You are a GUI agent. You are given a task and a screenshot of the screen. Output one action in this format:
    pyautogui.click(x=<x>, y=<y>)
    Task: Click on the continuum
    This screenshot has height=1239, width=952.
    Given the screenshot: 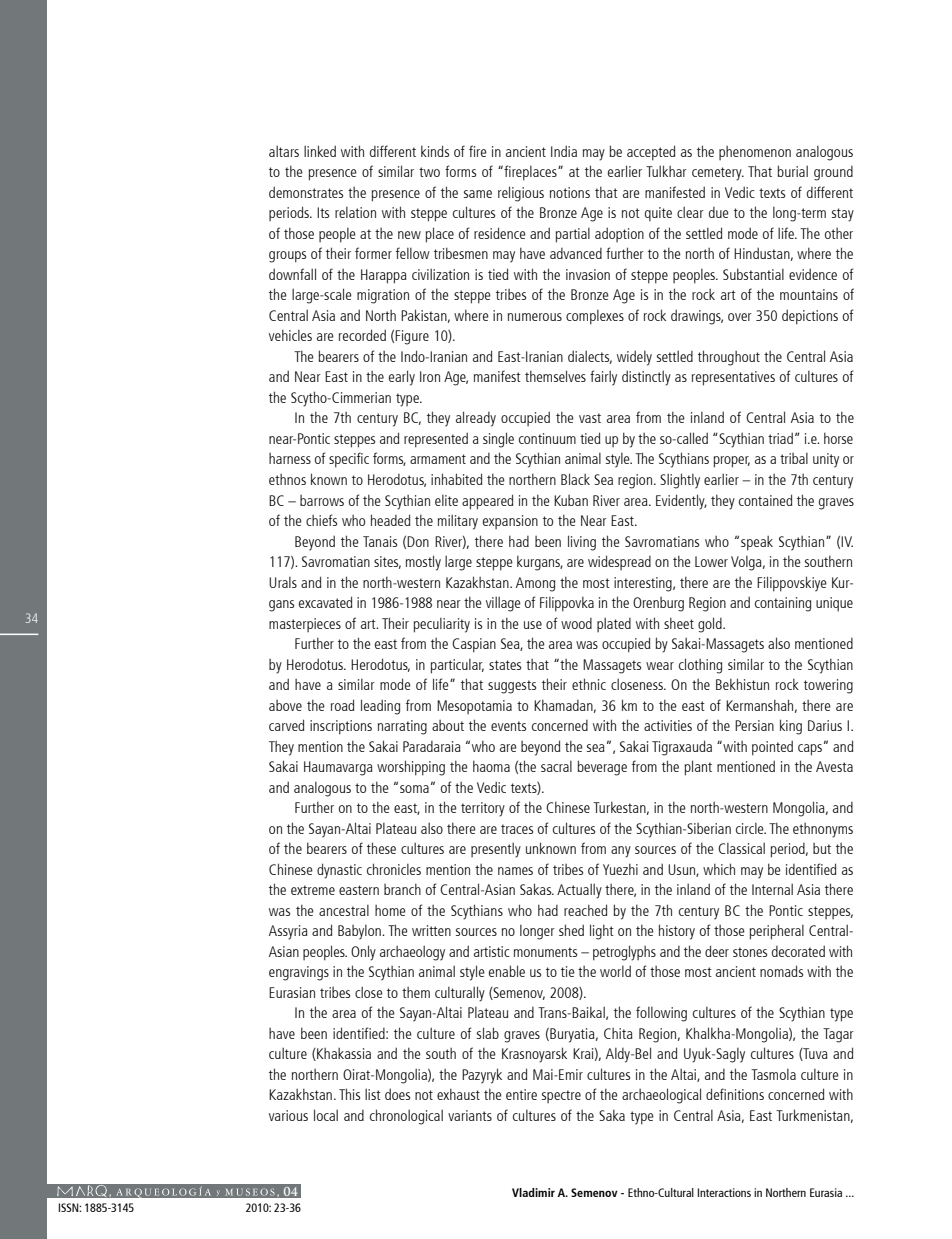 What is the action you would take?
    pyautogui.click(x=547, y=438)
